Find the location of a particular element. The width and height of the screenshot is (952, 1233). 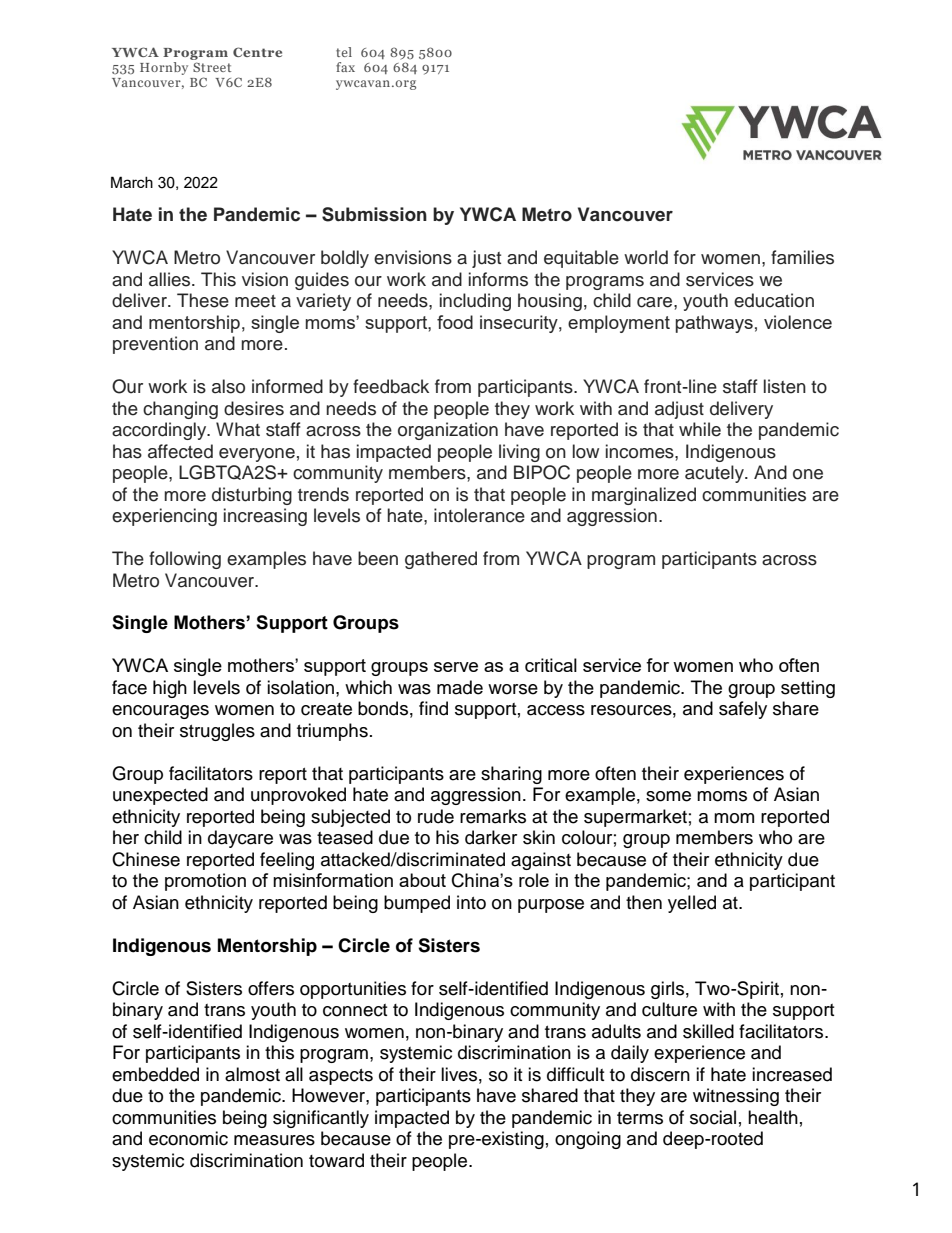

food is located at coordinates (455, 322).
